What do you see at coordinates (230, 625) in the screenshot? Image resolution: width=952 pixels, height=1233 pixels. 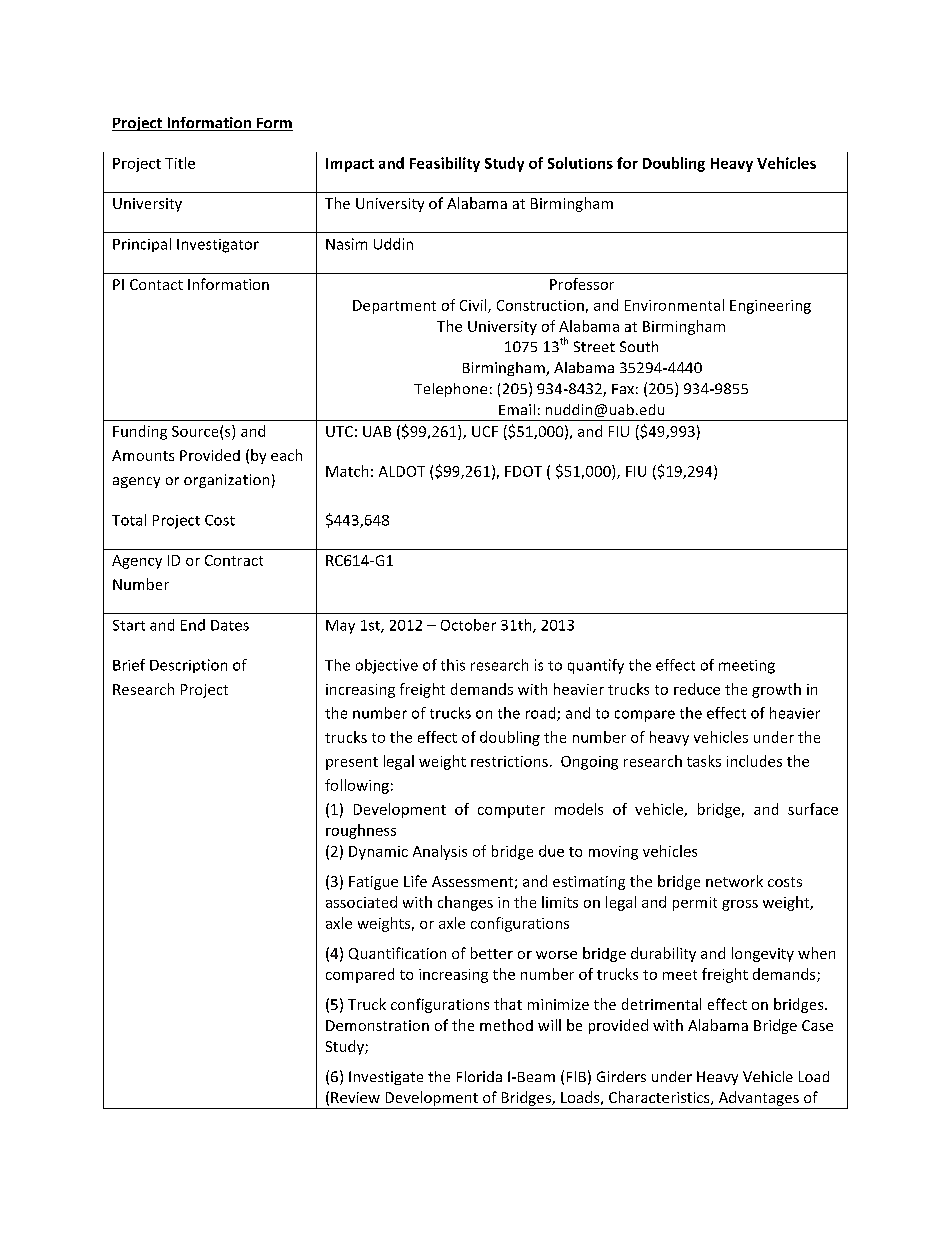 I see `Dates` at bounding box center [230, 625].
